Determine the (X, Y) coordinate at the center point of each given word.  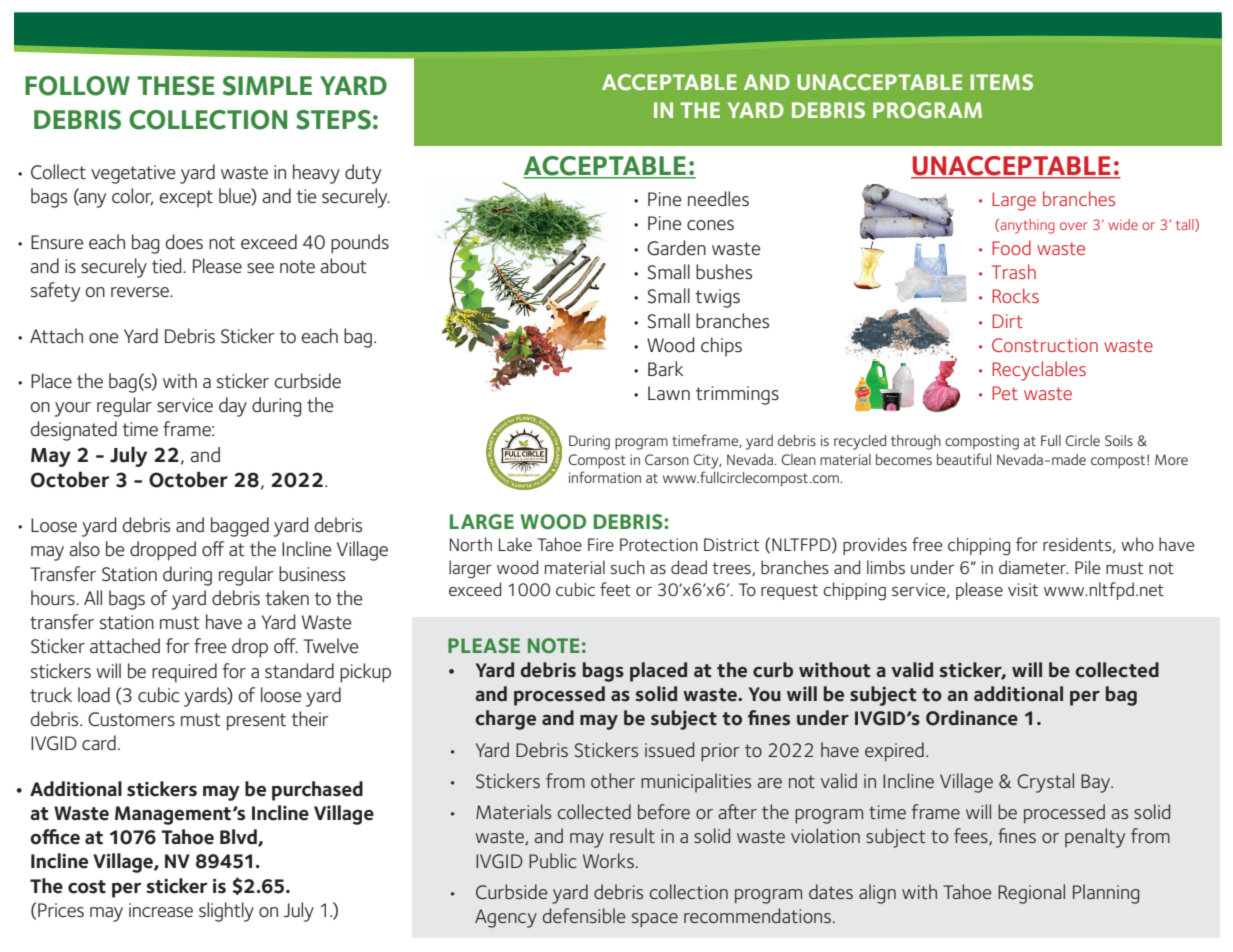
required (184, 673)
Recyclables (1039, 371)
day (233, 407)
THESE (176, 86)
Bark (665, 368)
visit (1023, 589)
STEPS (333, 120)
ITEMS (1001, 82)
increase (161, 910)
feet (615, 589)
